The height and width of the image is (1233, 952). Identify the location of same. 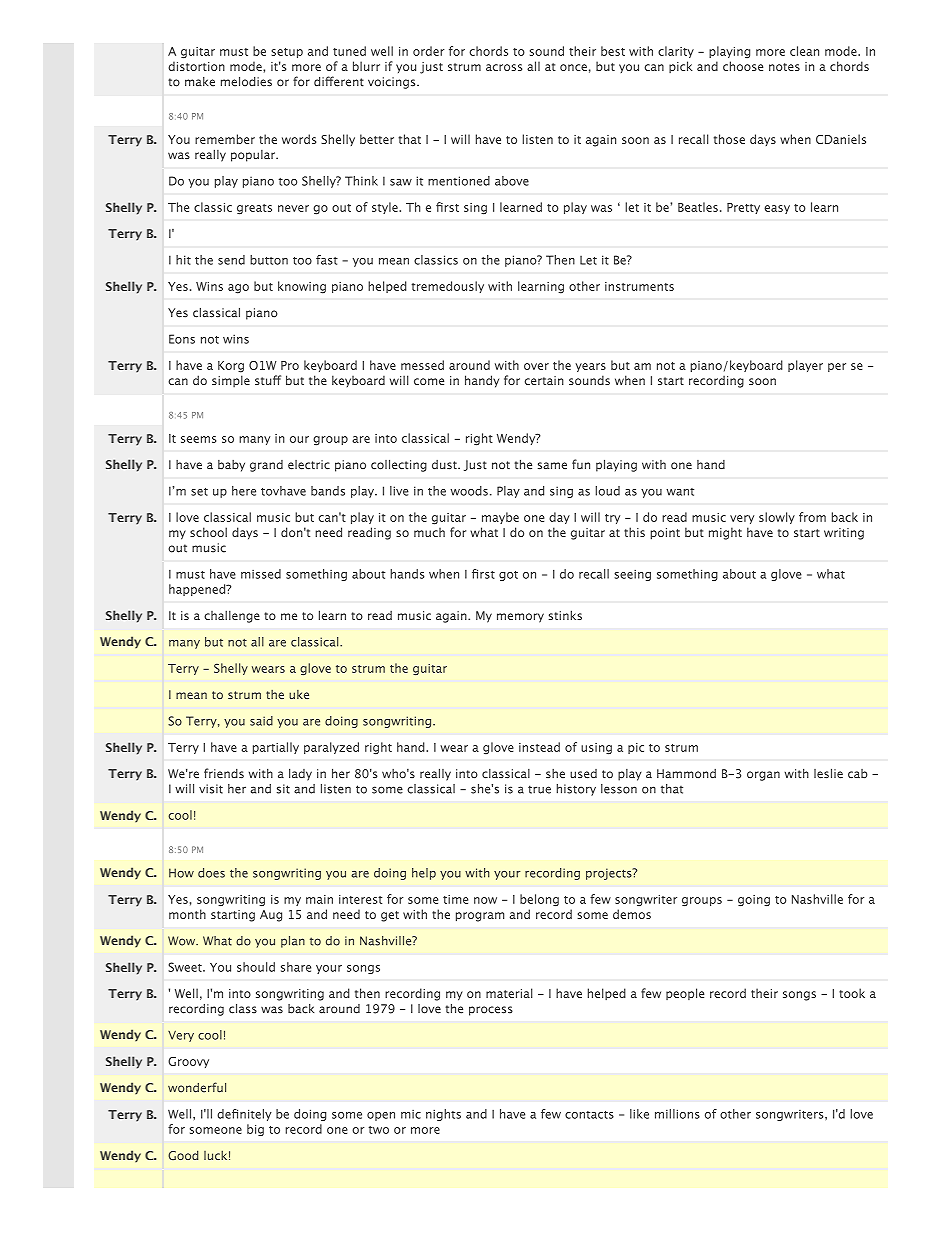
(552, 465).
